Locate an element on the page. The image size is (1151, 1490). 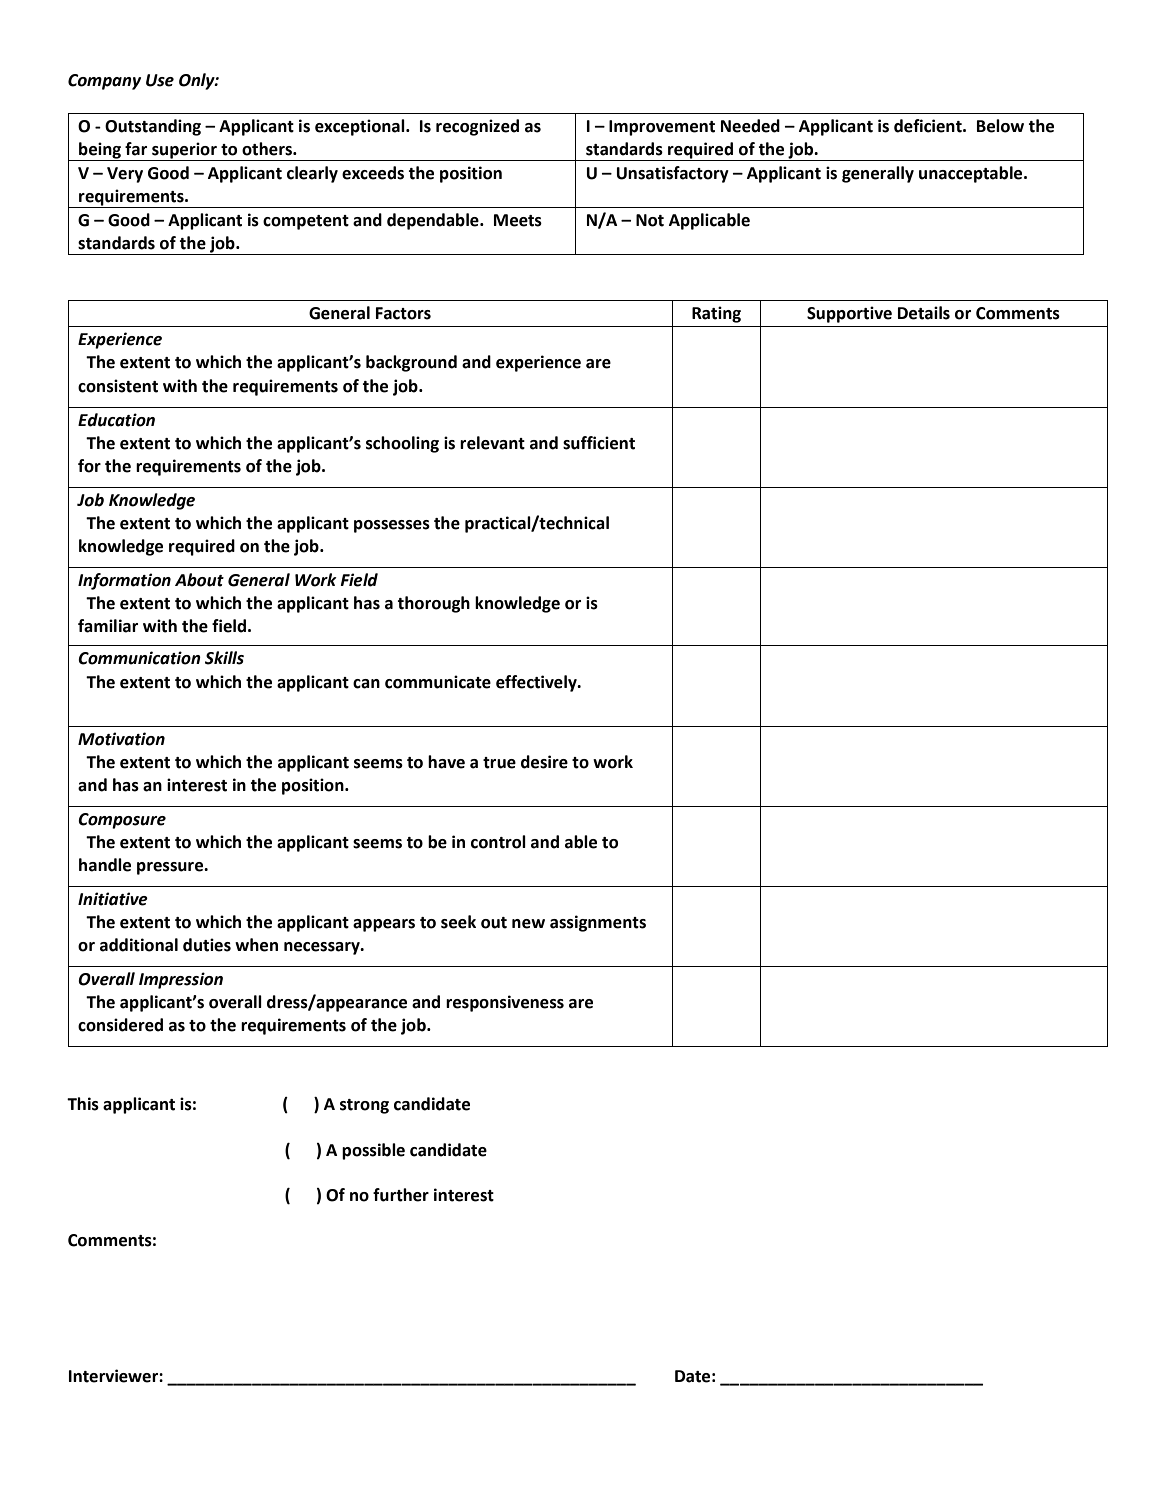
This is located at coordinates (83, 1104).
